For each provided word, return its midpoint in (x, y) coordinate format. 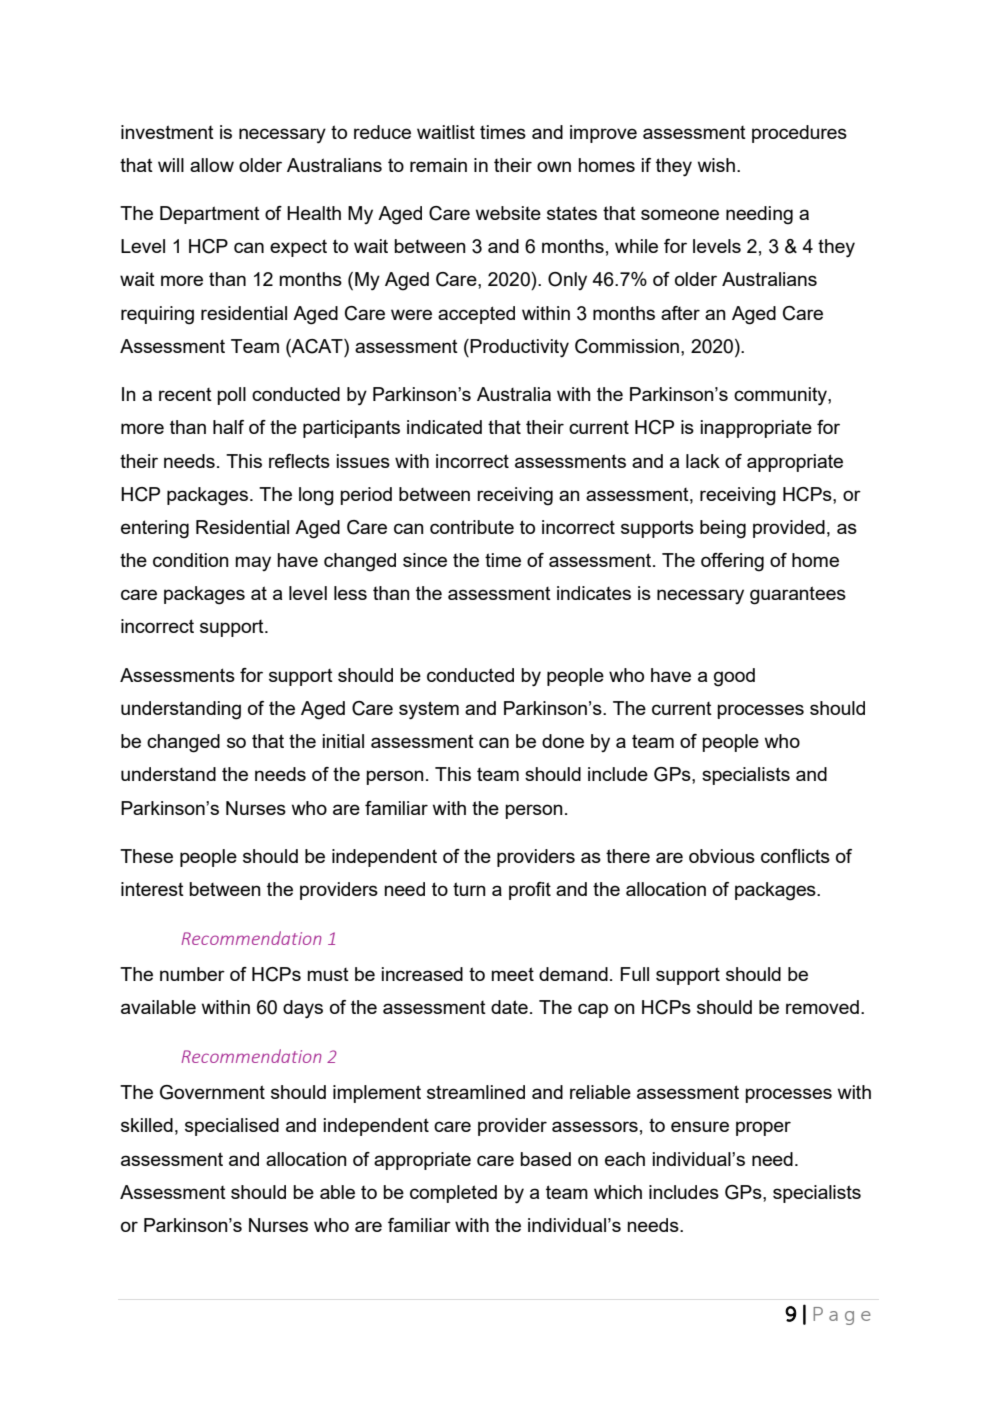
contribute (472, 527)
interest (152, 889)
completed (453, 1194)
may (253, 563)
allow (212, 165)
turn (469, 889)
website (508, 213)
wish (716, 165)
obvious (722, 856)
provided (789, 529)
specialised (232, 1127)
